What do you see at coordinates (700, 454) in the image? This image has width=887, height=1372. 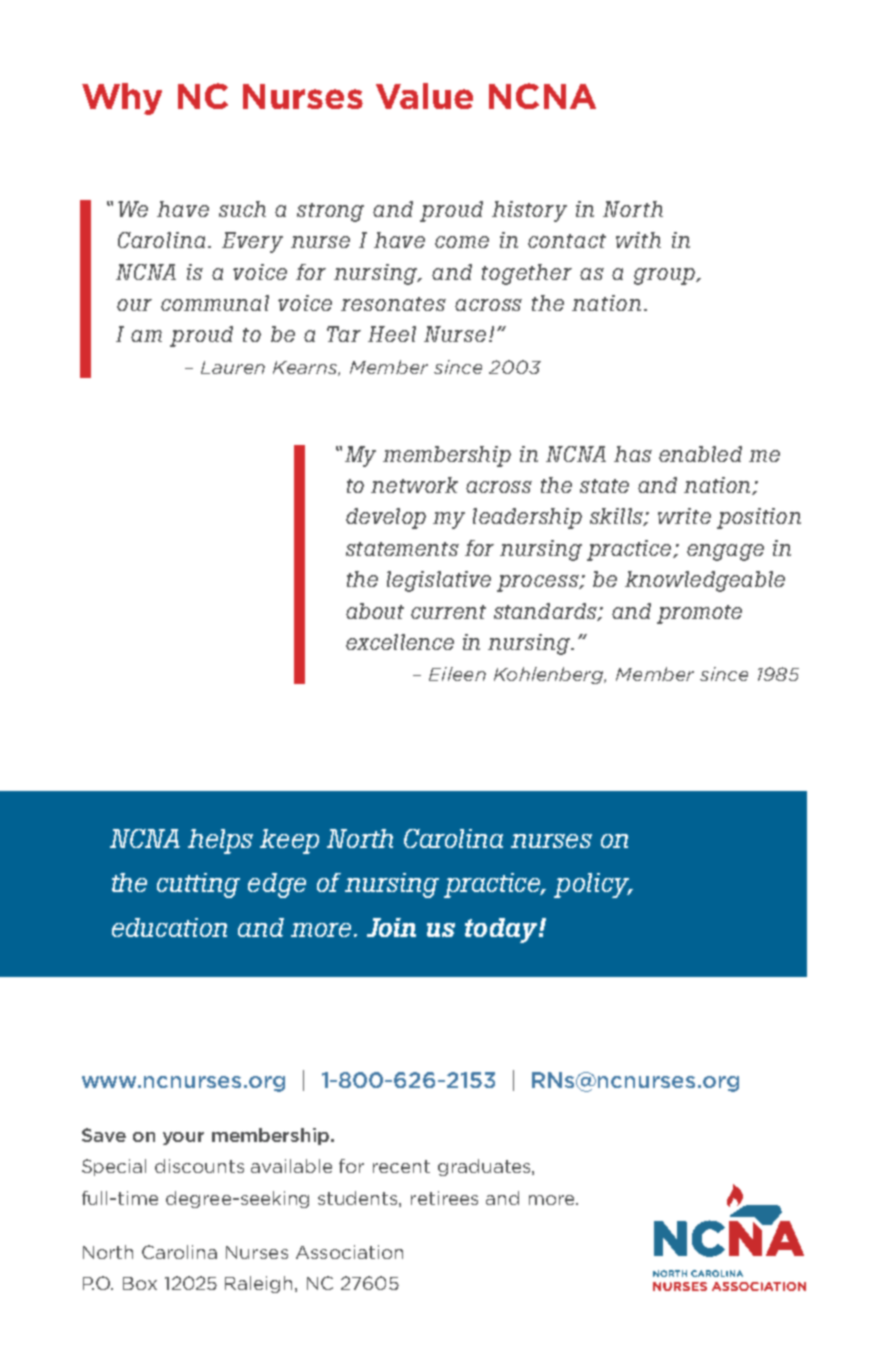 I see `enabled` at bounding box center [700, 454].
